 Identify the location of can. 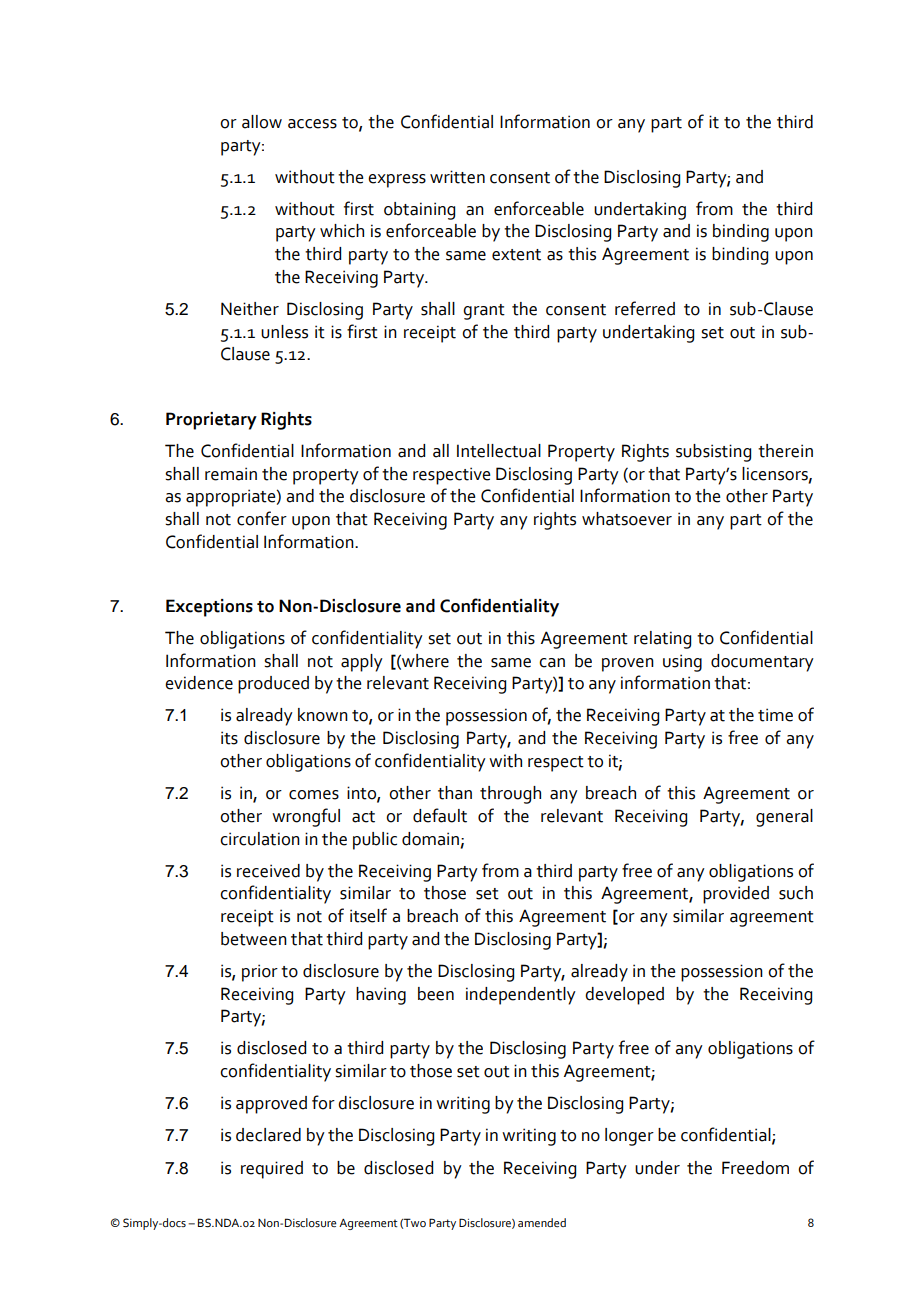
(552, 663).
